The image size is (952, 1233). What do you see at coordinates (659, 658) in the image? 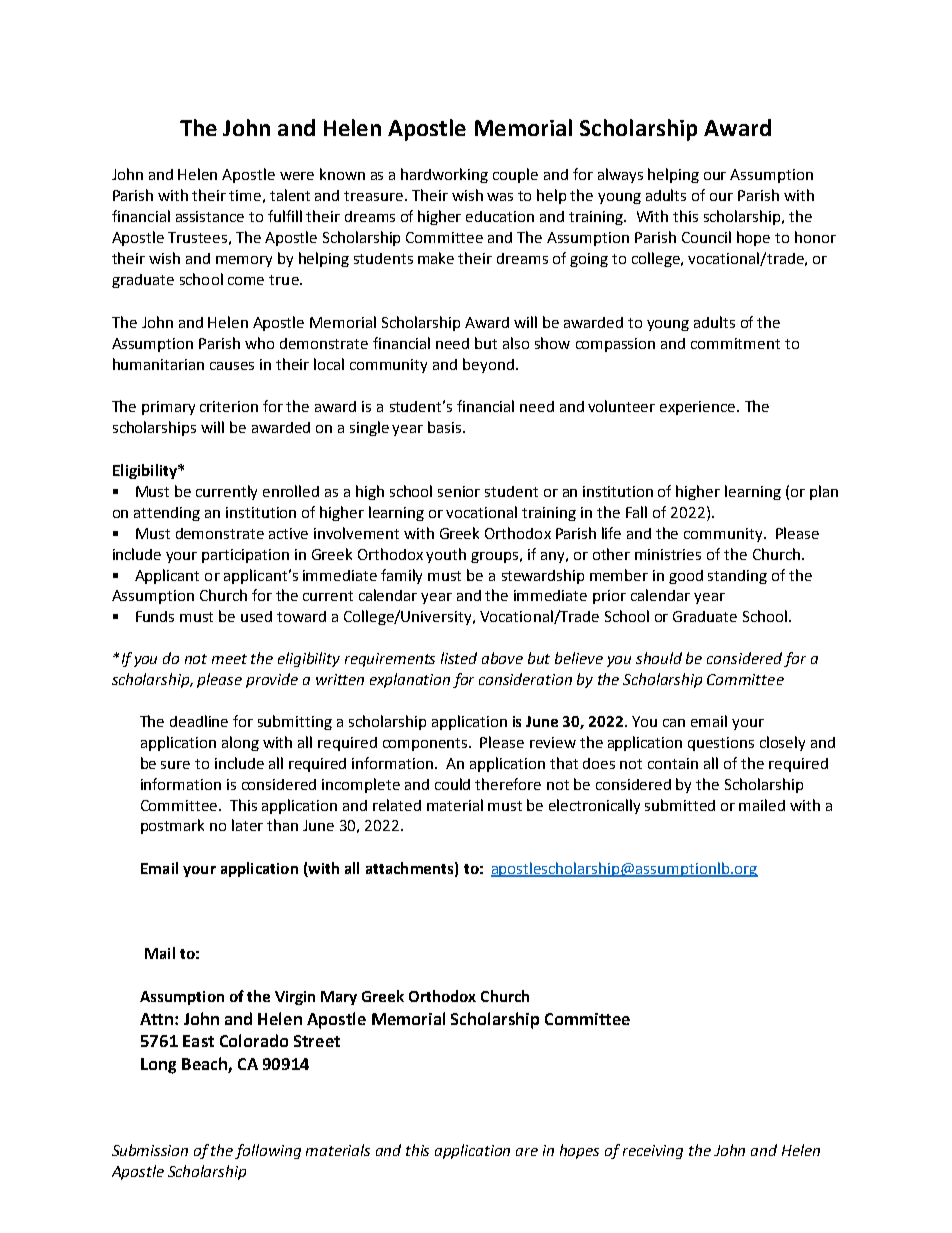
I see `should` at bounding box center [659, 658].
